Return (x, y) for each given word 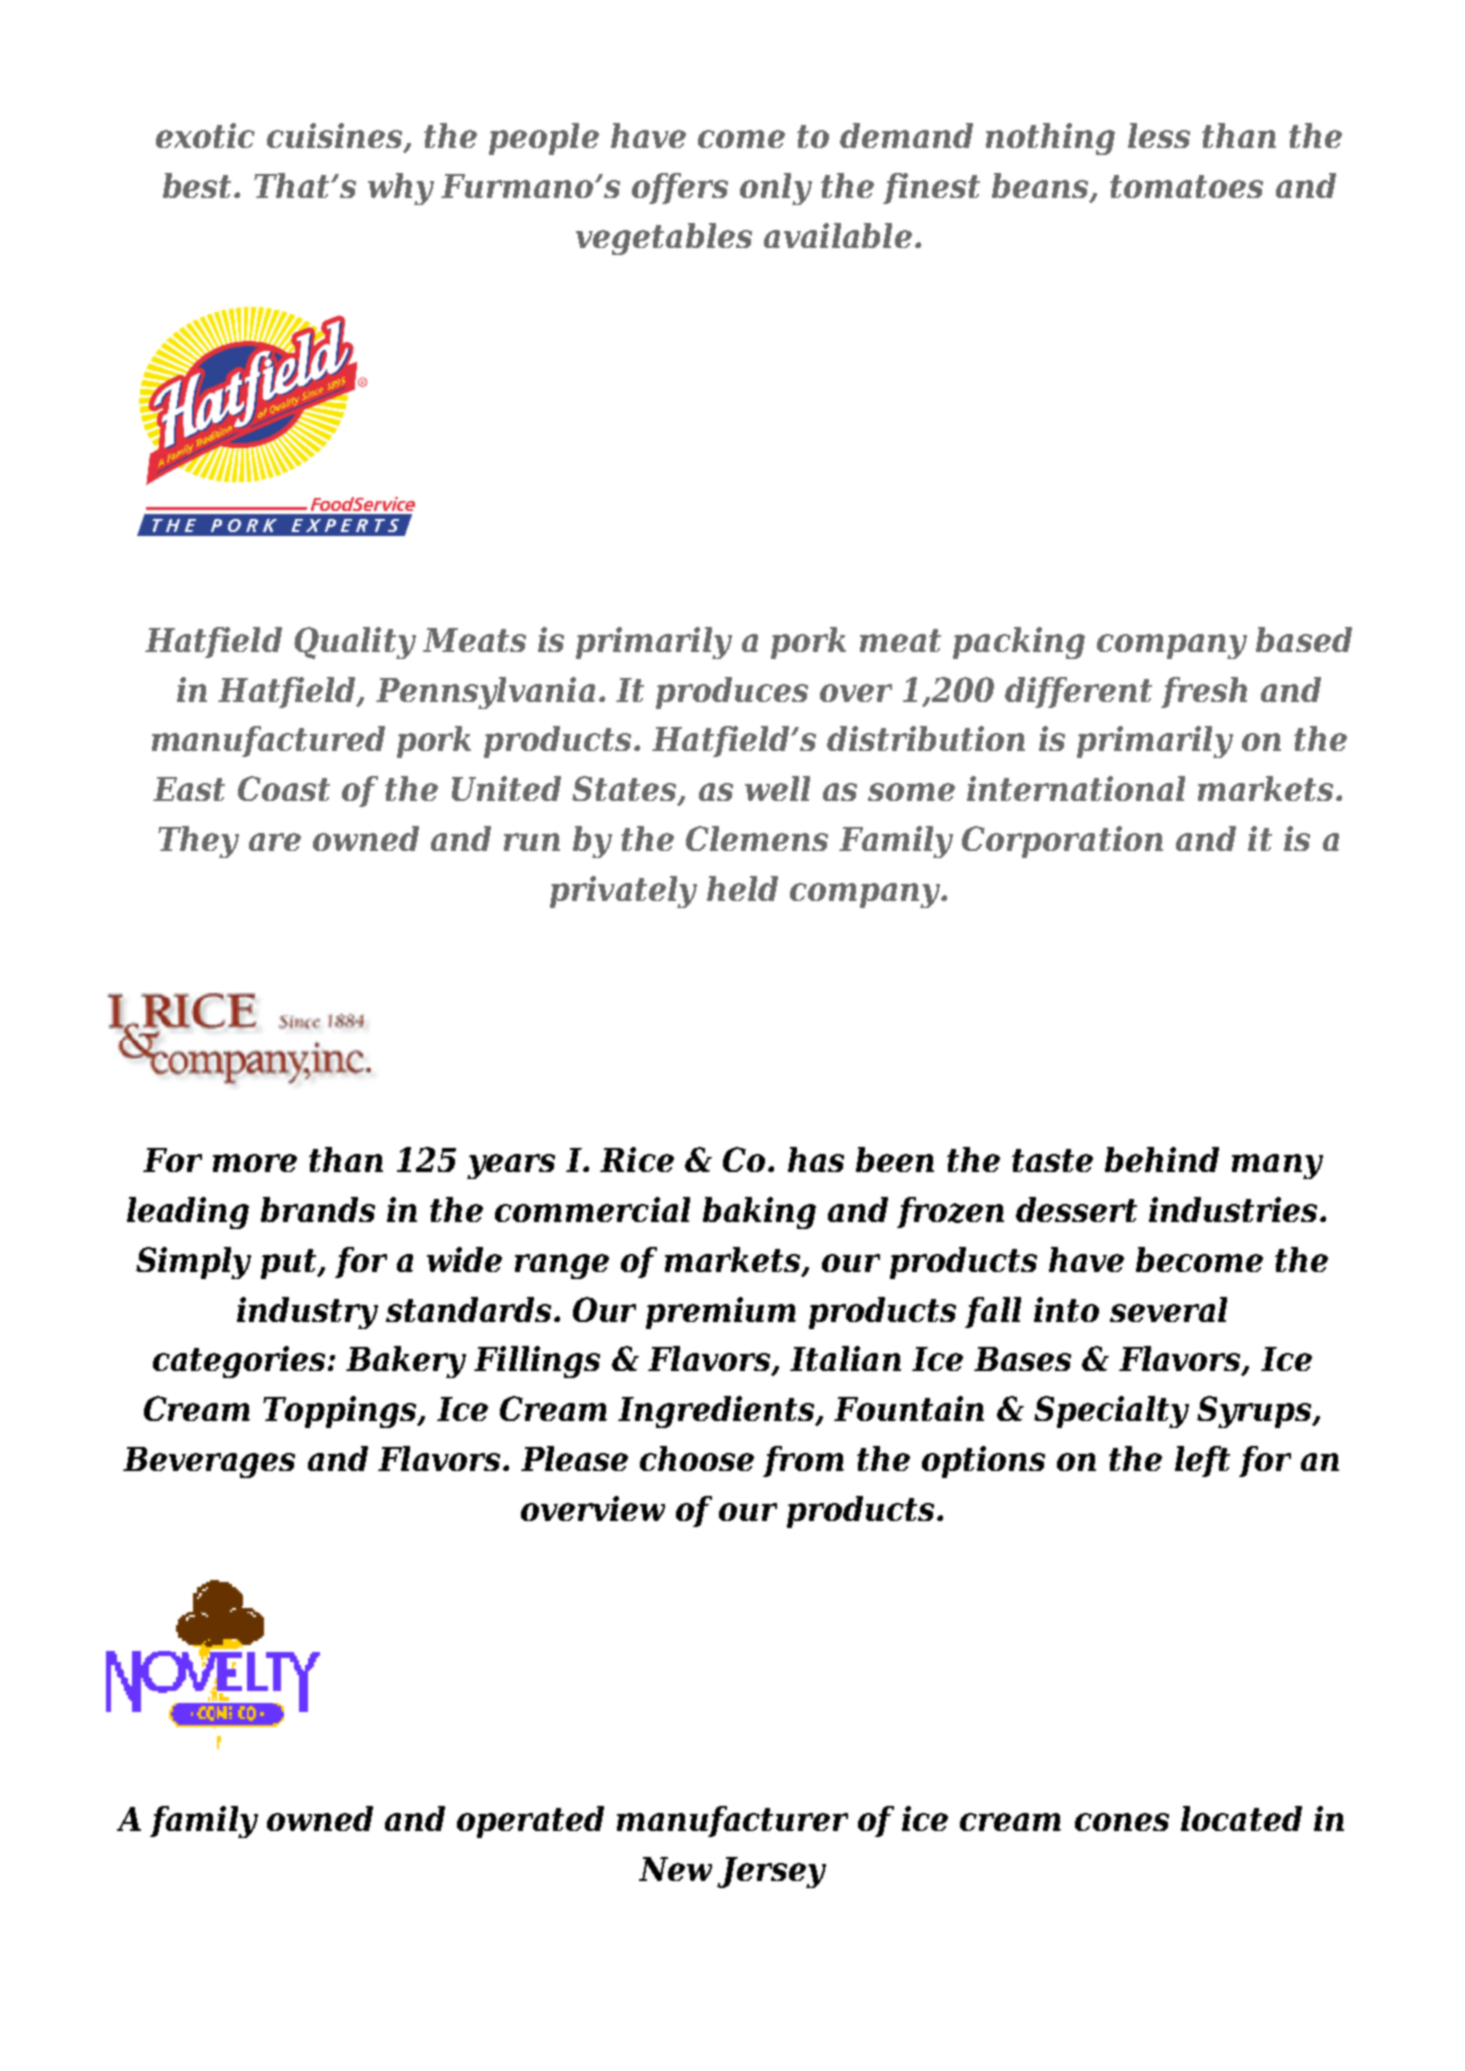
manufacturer (732, 1821)
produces (732, 693)
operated (530, 1822)
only (776, 189)
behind (1162, 1159)
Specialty (1111, 1412)
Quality (355, 643)
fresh (1204, 692)
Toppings (341, 1412)
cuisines (336, 137)
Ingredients (717, 1412)
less (1159, 135)
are (275, 842)
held (742, 888)
